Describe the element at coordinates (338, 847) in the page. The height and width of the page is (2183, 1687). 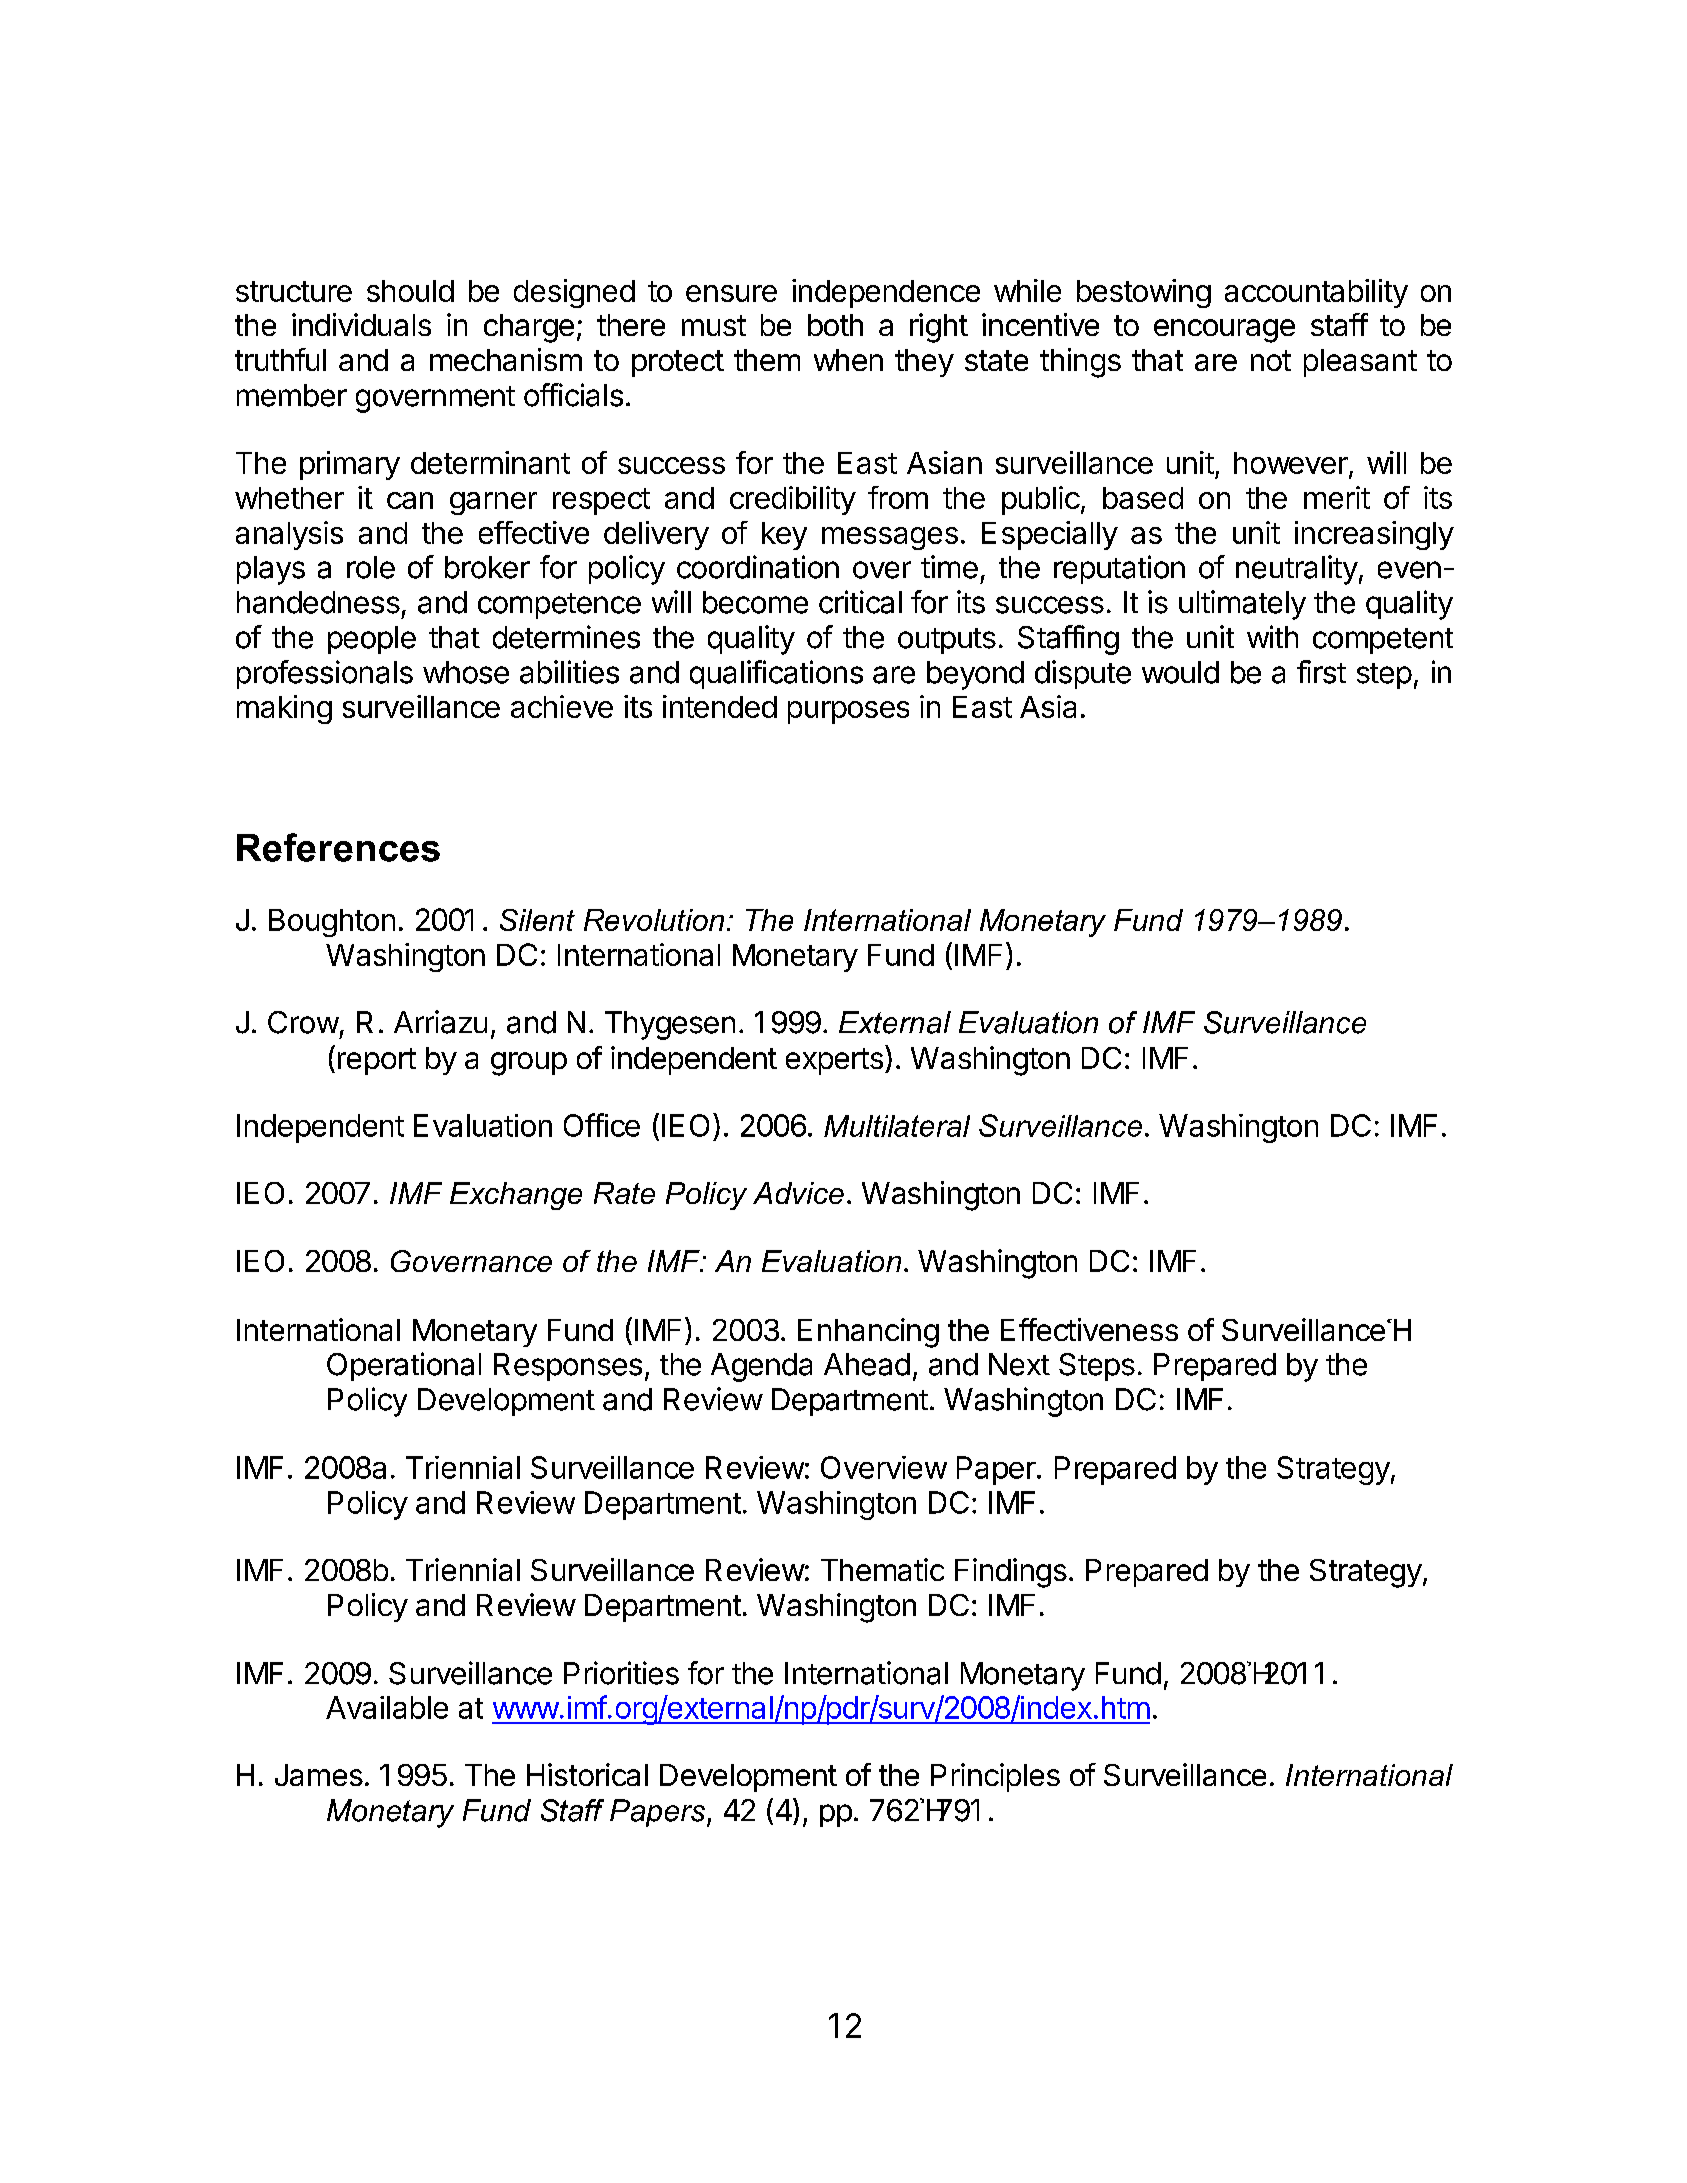
I see `References` at that location.
